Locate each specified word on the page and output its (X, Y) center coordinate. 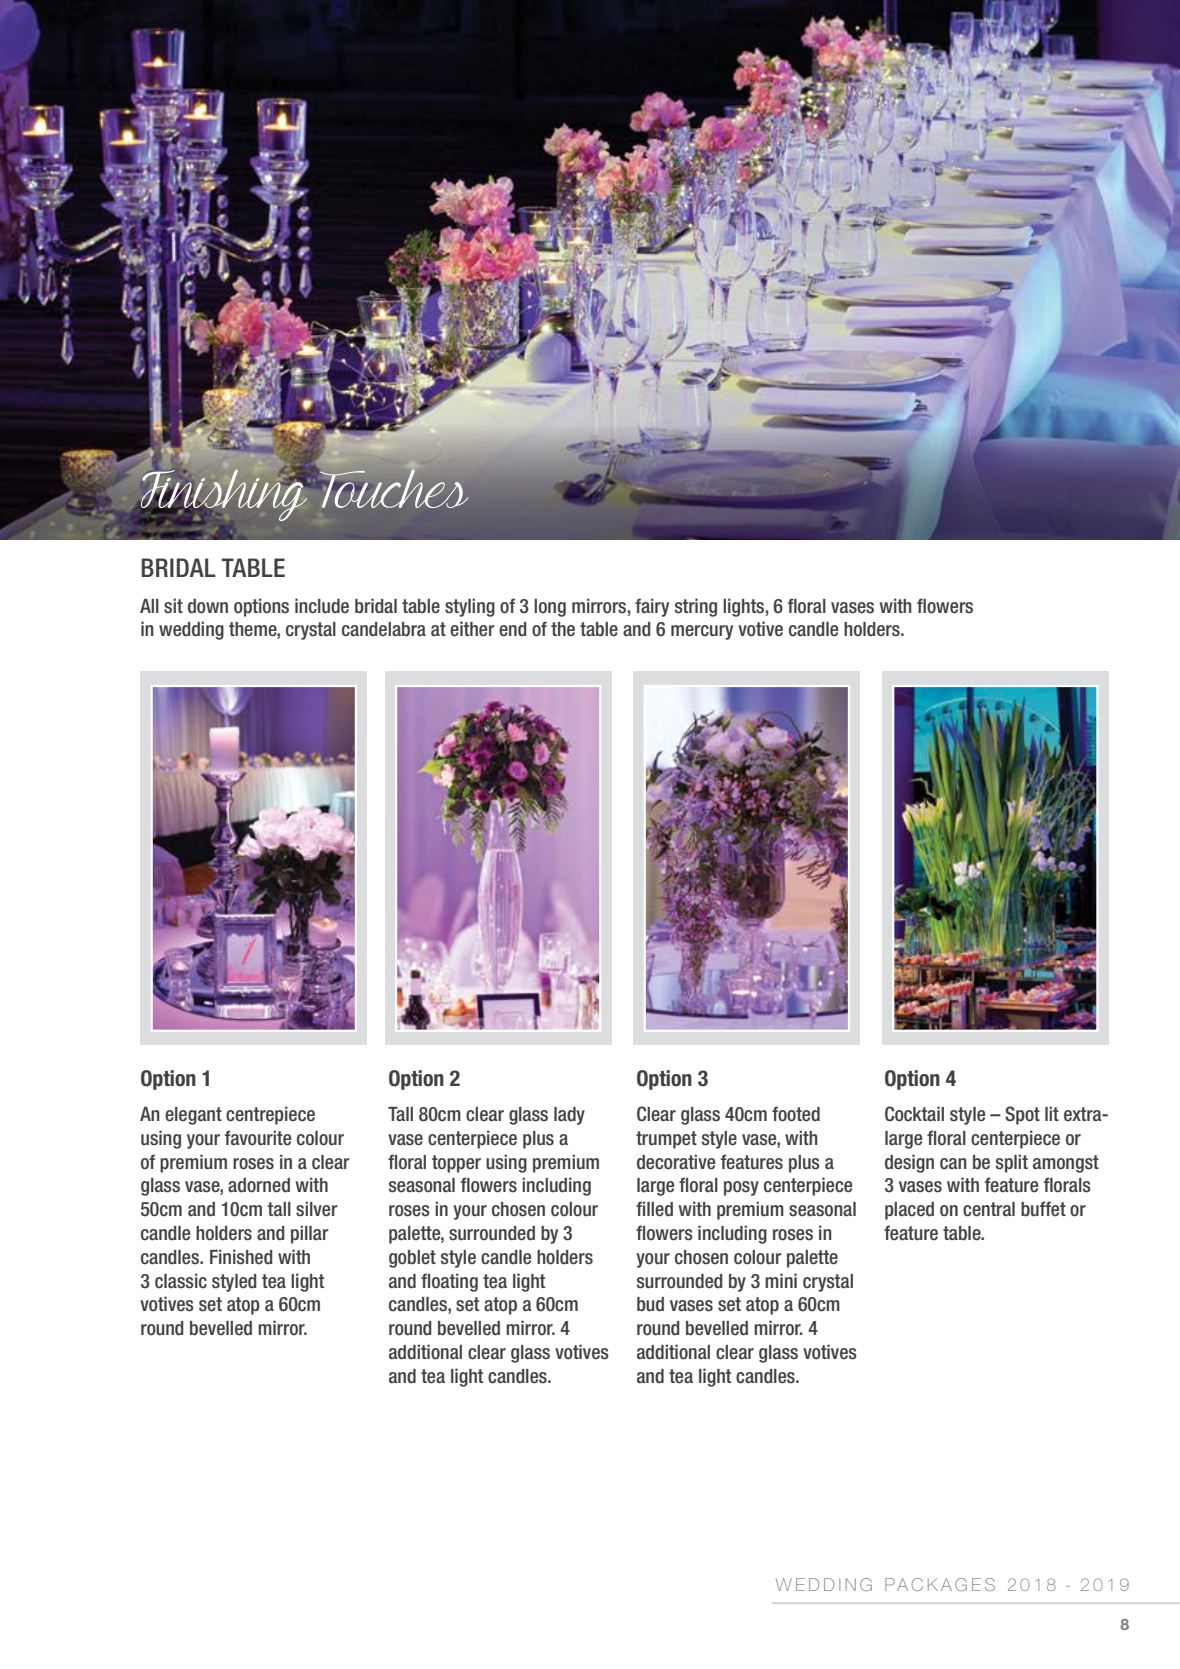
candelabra (384, 629)
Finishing (223, 495)
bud (650, 1304)
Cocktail (914, 1114)
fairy (652, 607)
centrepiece (270, 1115)
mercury (702, 632)
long (550, 608)
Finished (241, 1257)
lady (569, 1116)
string (696, 607)
